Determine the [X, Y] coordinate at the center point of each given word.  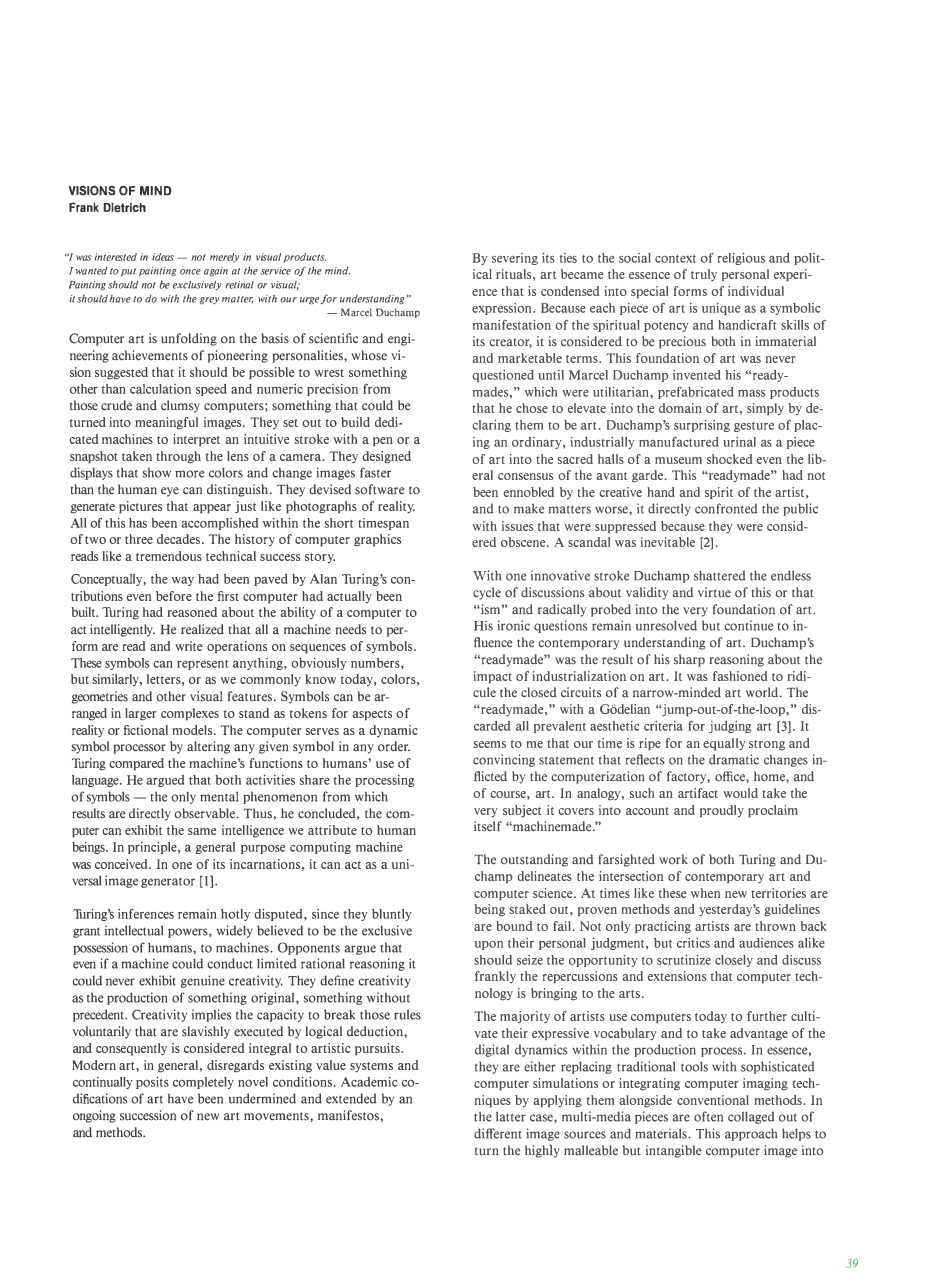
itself [488, 826]
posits [152, 1083]
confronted [726, 508]
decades [180, 539]
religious [741, 259]
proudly [722, 811]
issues [517, 526]
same [202, 831]
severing [515, 259]
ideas [163, 257]
